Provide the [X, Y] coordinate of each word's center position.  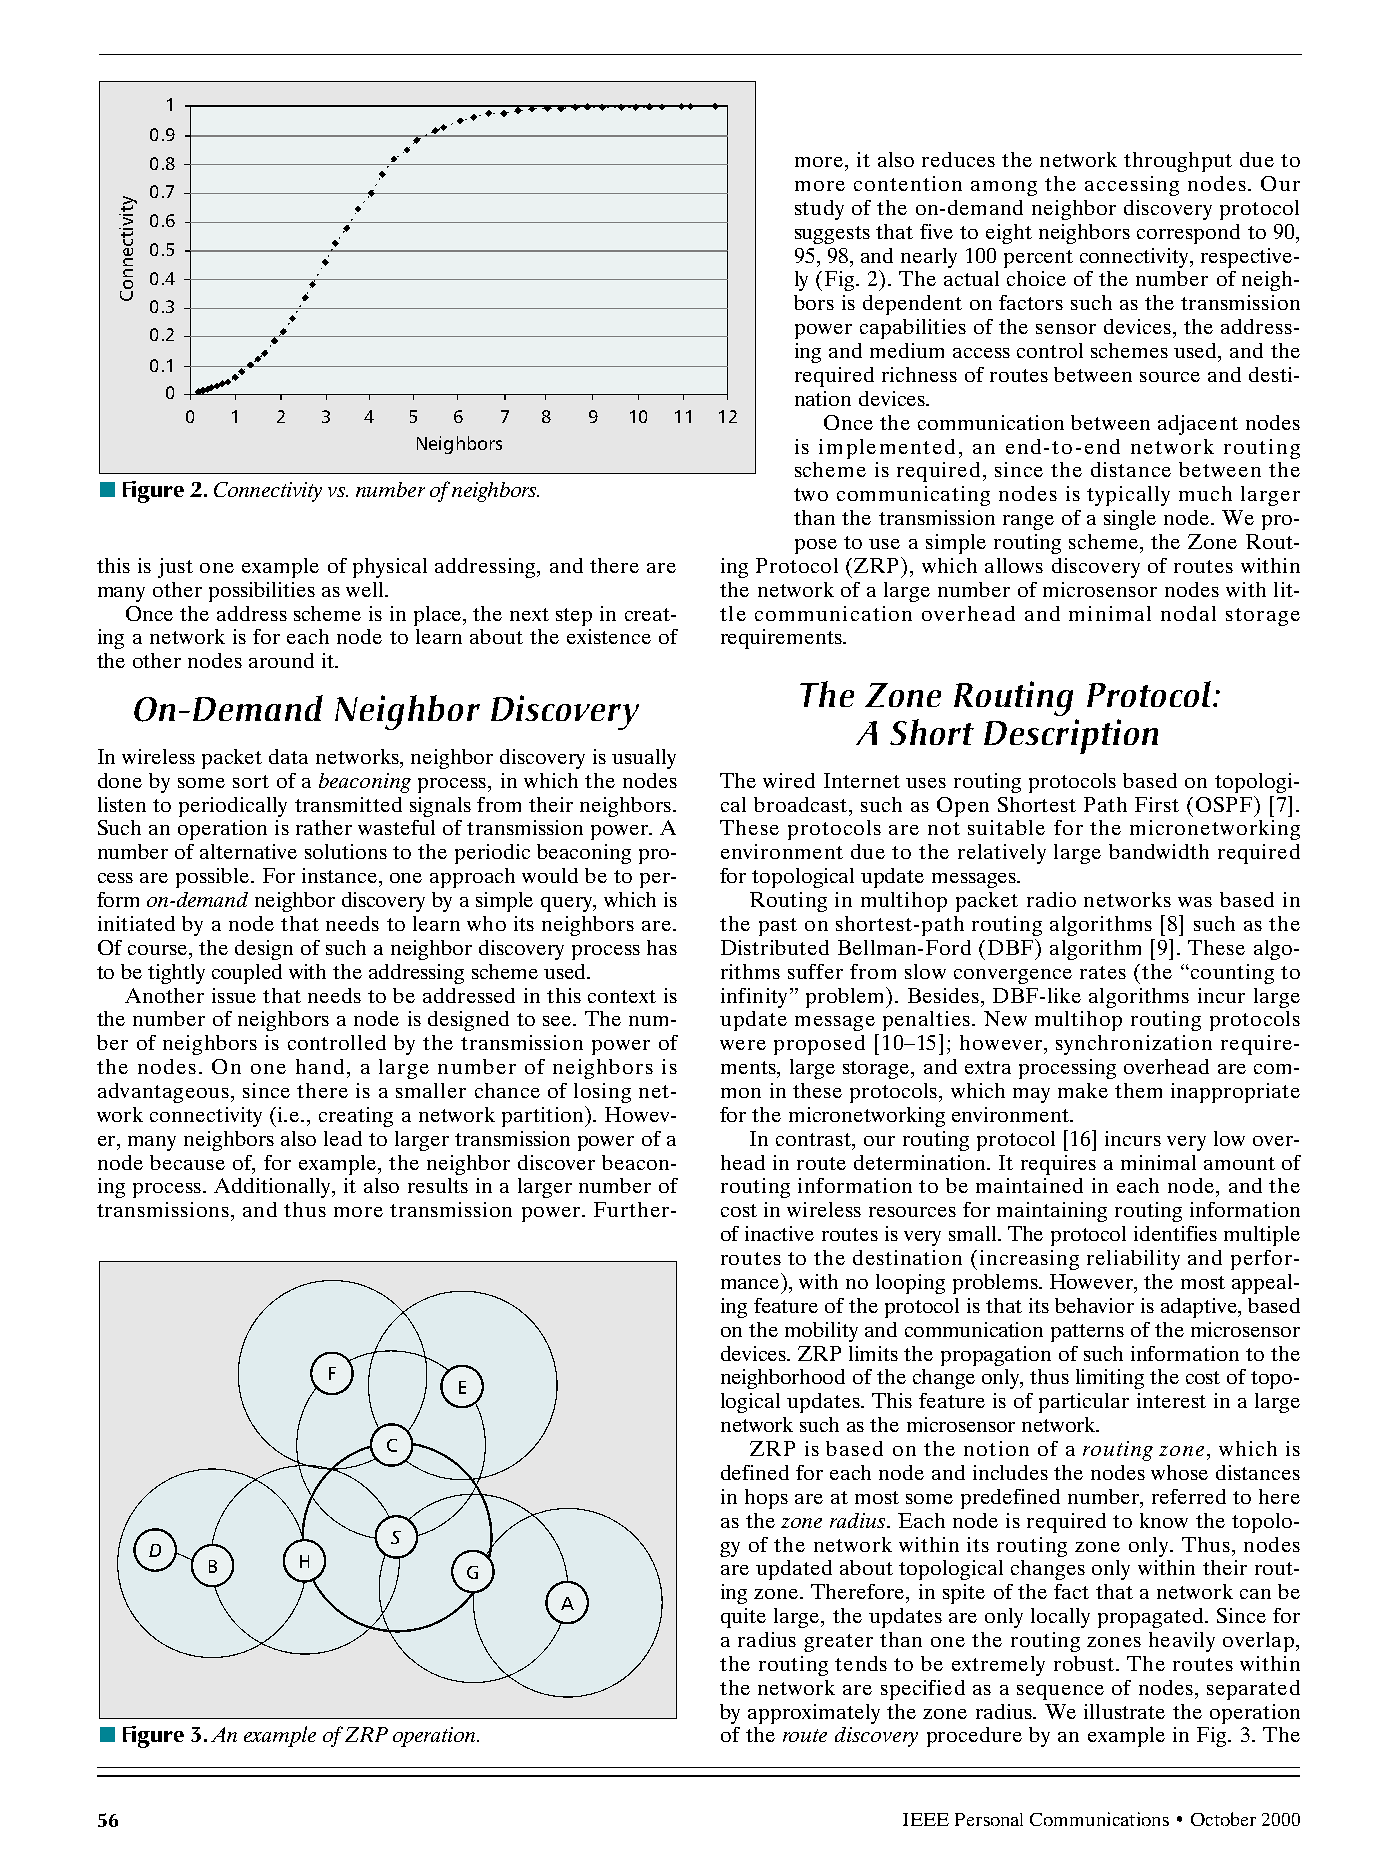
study [819, 210]
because [187, 1162]
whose [1179, 1472]
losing [602, 1093]
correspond [1188, 234]
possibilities [262, 592]
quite [743, 1618]
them [1138, 1090]
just [175, 568]
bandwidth [1159, 851]
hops [766, 1499]
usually [644, 759]
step [574, 617]
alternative [248, 851]
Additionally [273, 1188]
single [1130, 520]
